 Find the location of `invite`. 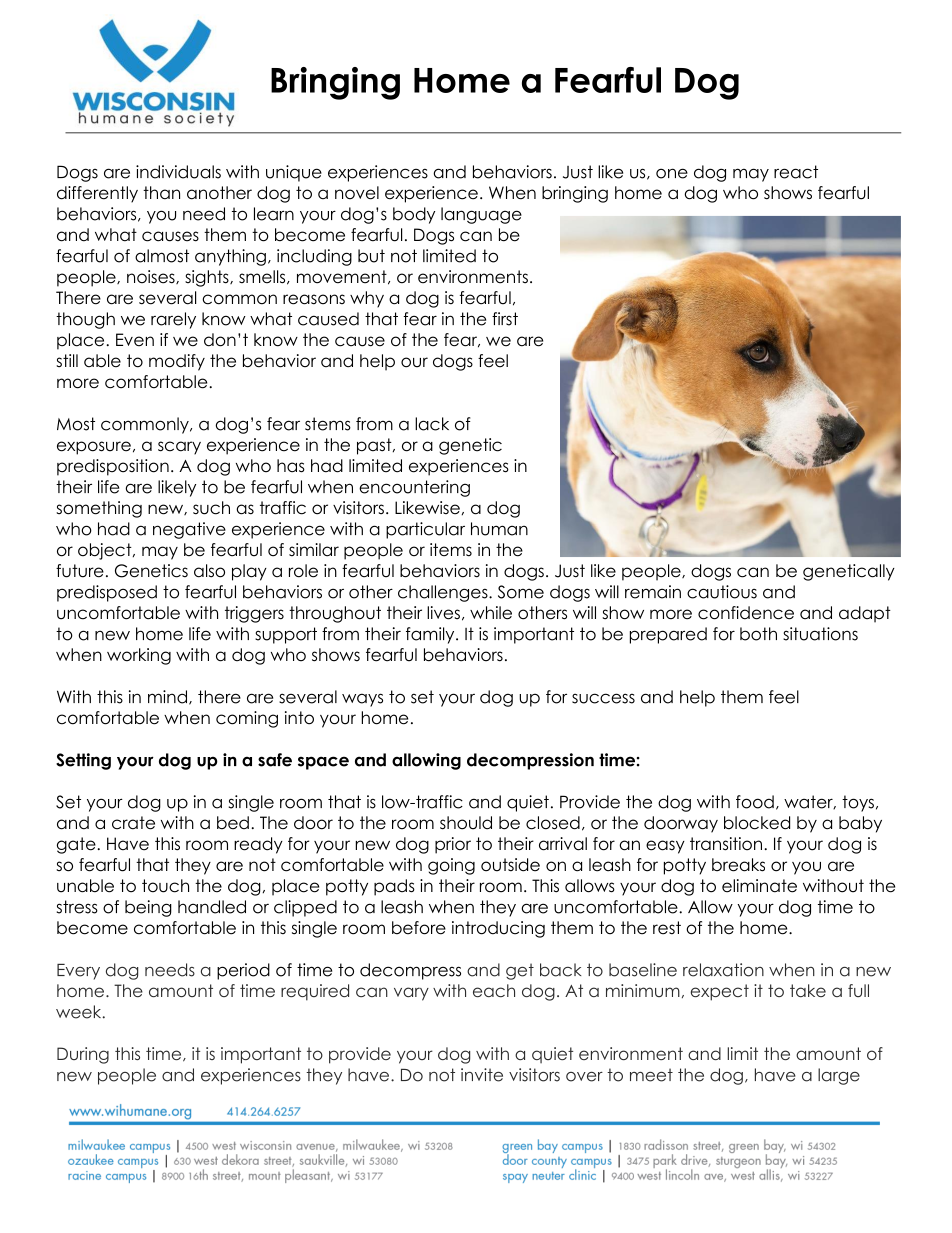

invite is located at coordinates (482, 1075).
